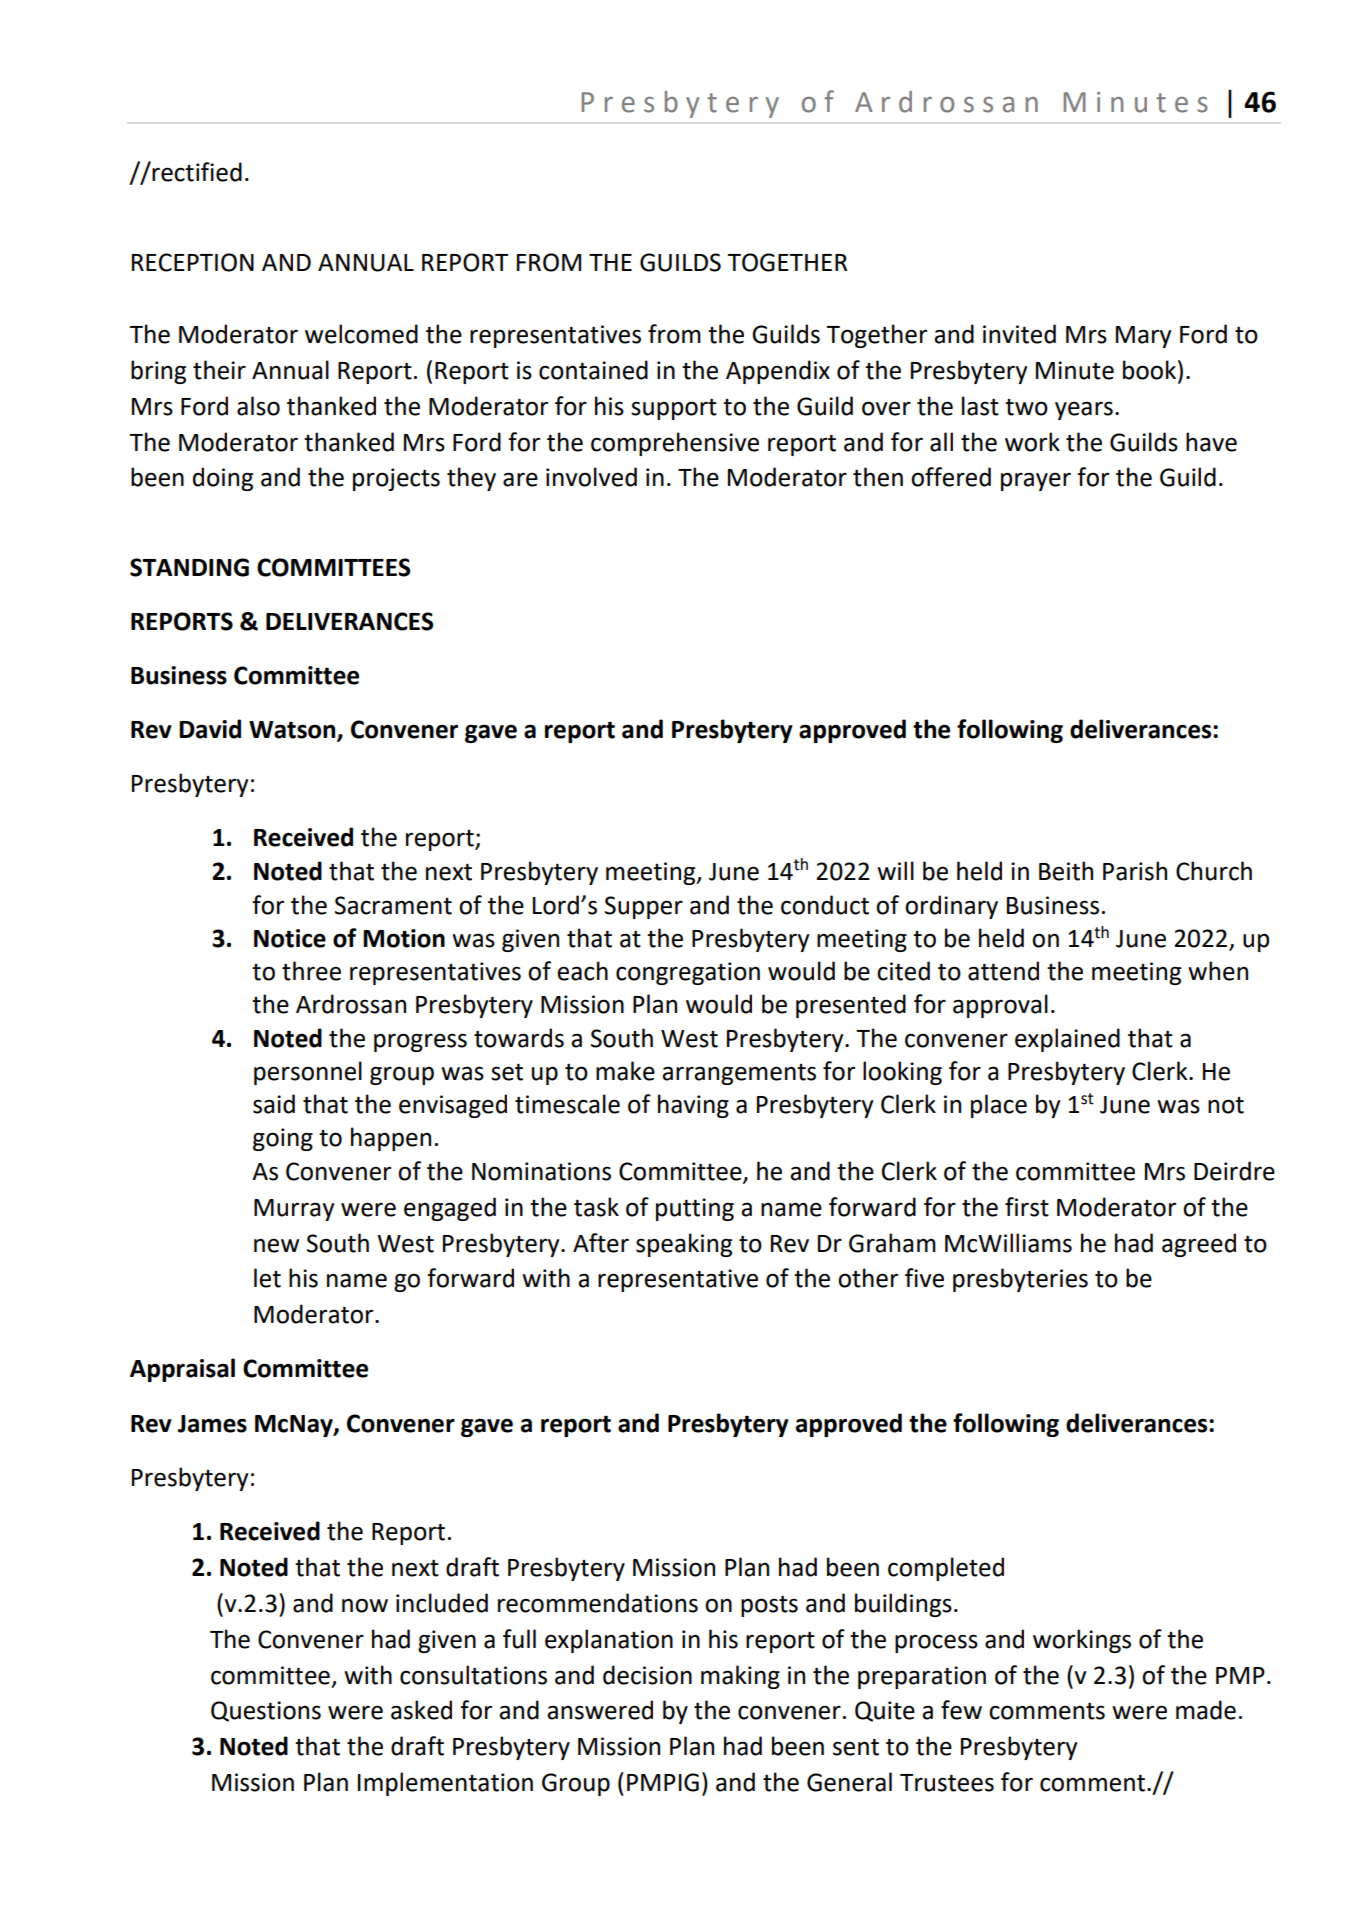 The width and height of the image is (1353, 1913). Describe the element at coordinates (1143, 337) in the image. I see `Mary` at that location.
